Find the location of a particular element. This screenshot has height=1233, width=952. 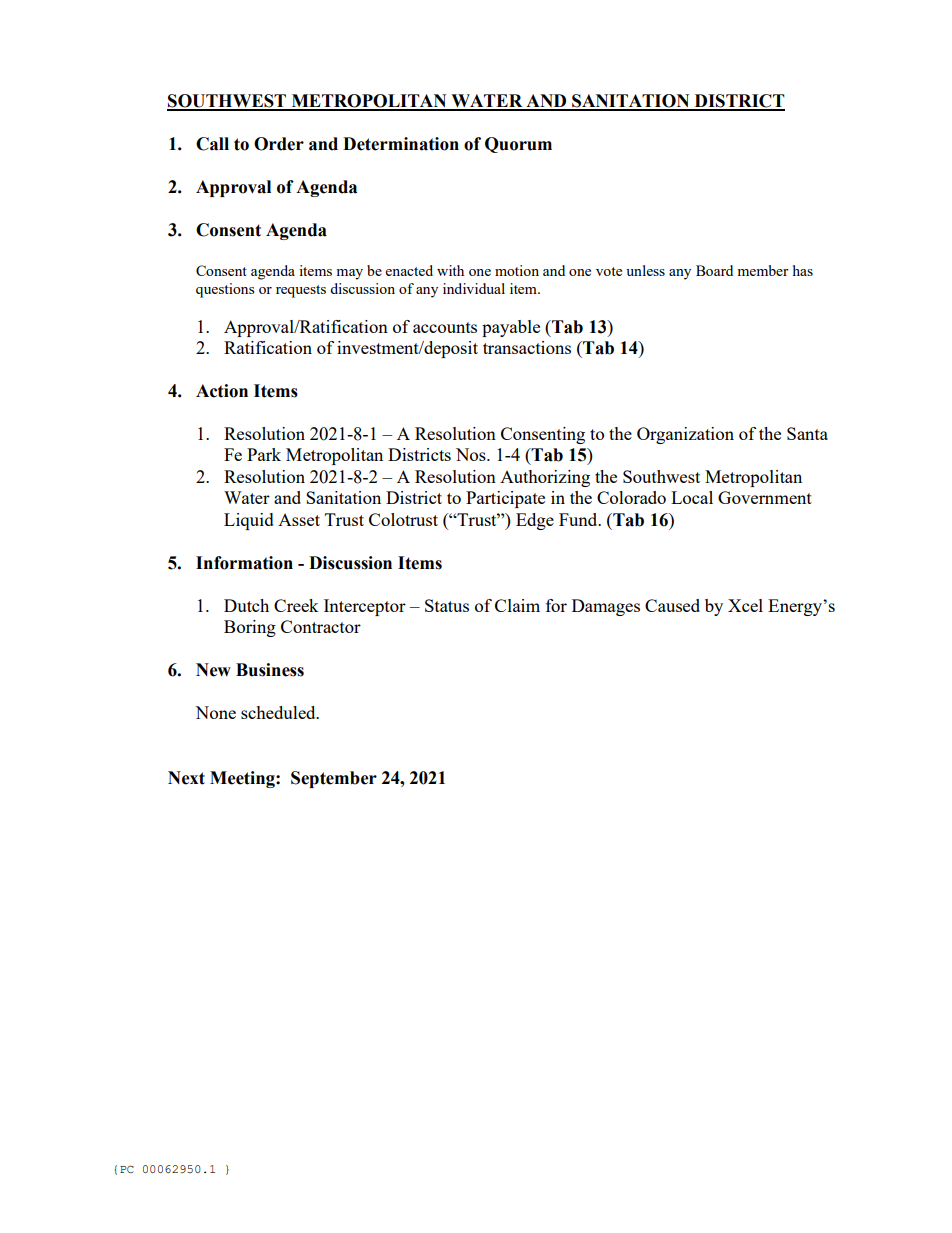

requests is located at coordinates (301, 291).
